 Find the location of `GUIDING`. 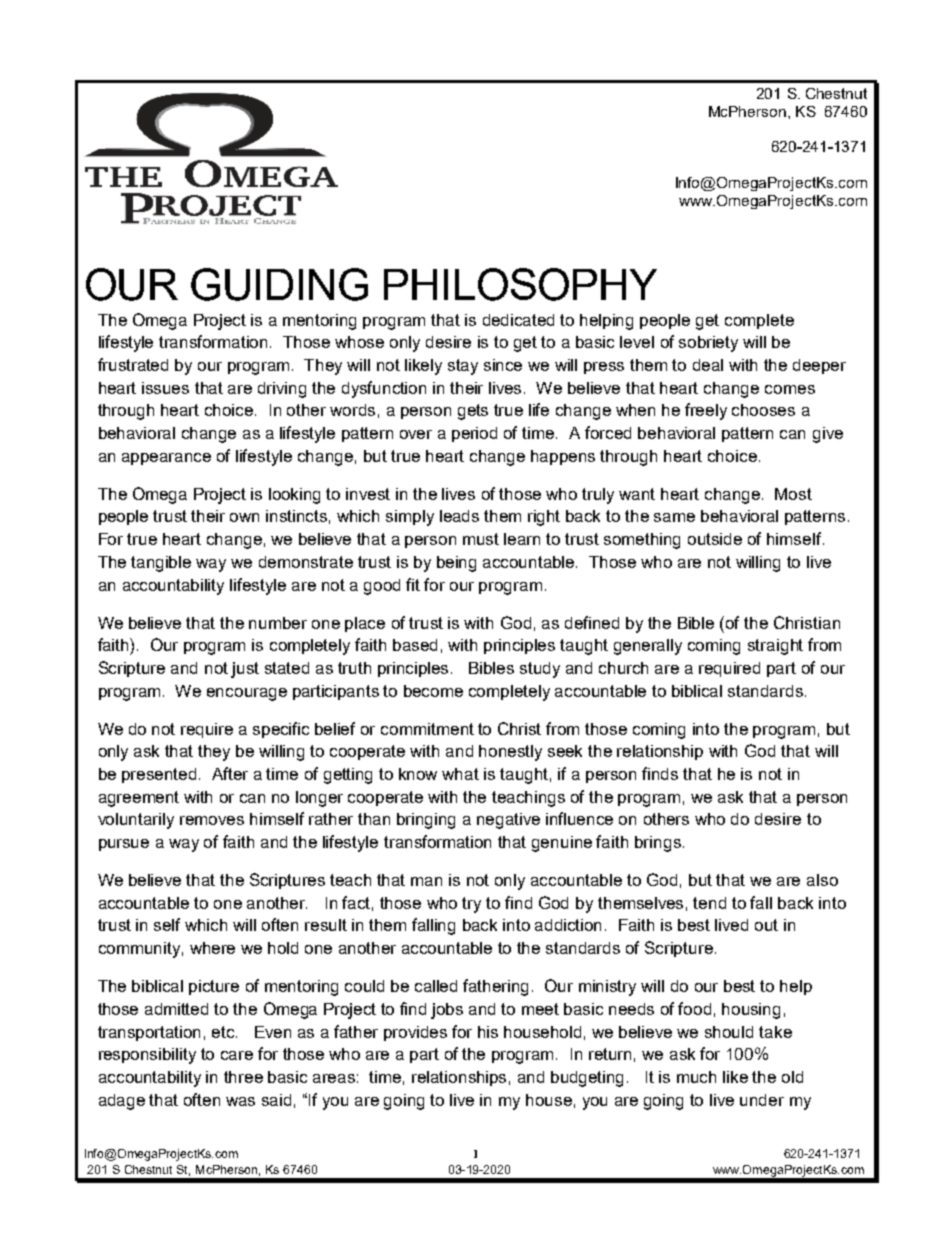

GUIDING is located at coordinates (279, 284).
